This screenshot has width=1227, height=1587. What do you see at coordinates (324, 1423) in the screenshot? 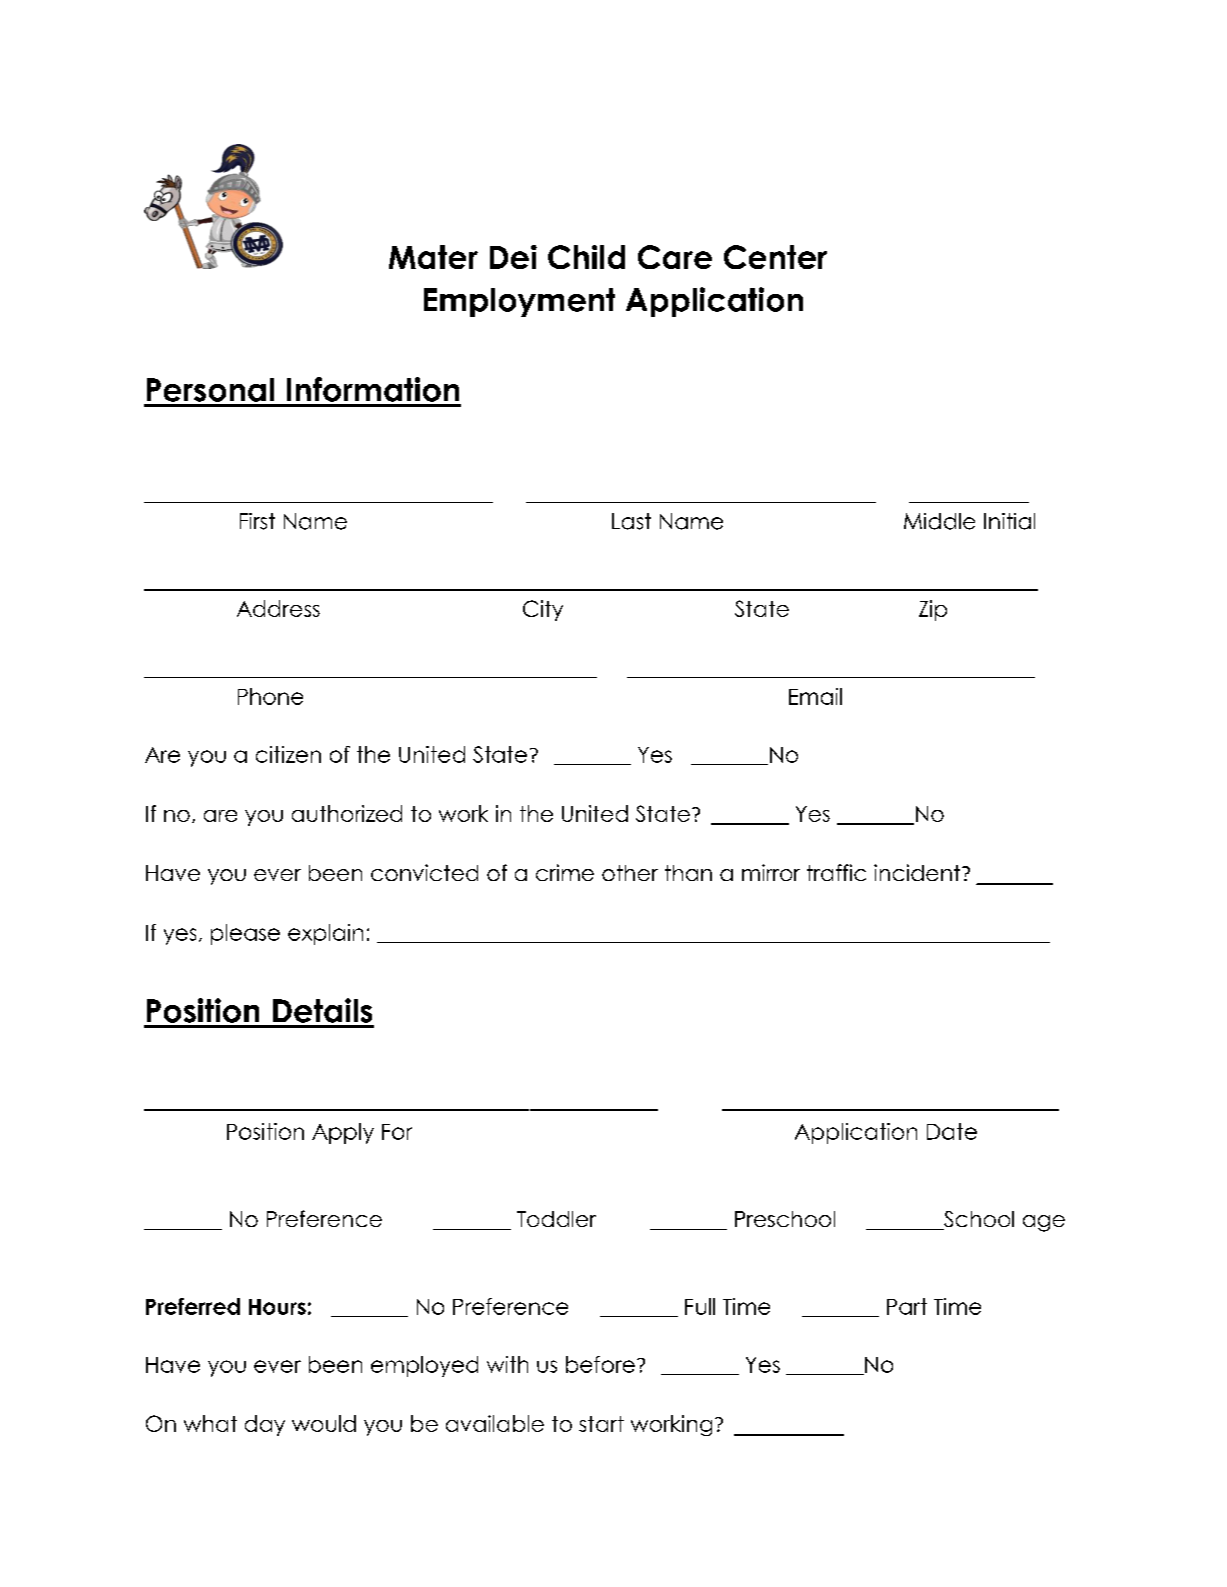
I see `would` at bounding box center [324, 1423].
